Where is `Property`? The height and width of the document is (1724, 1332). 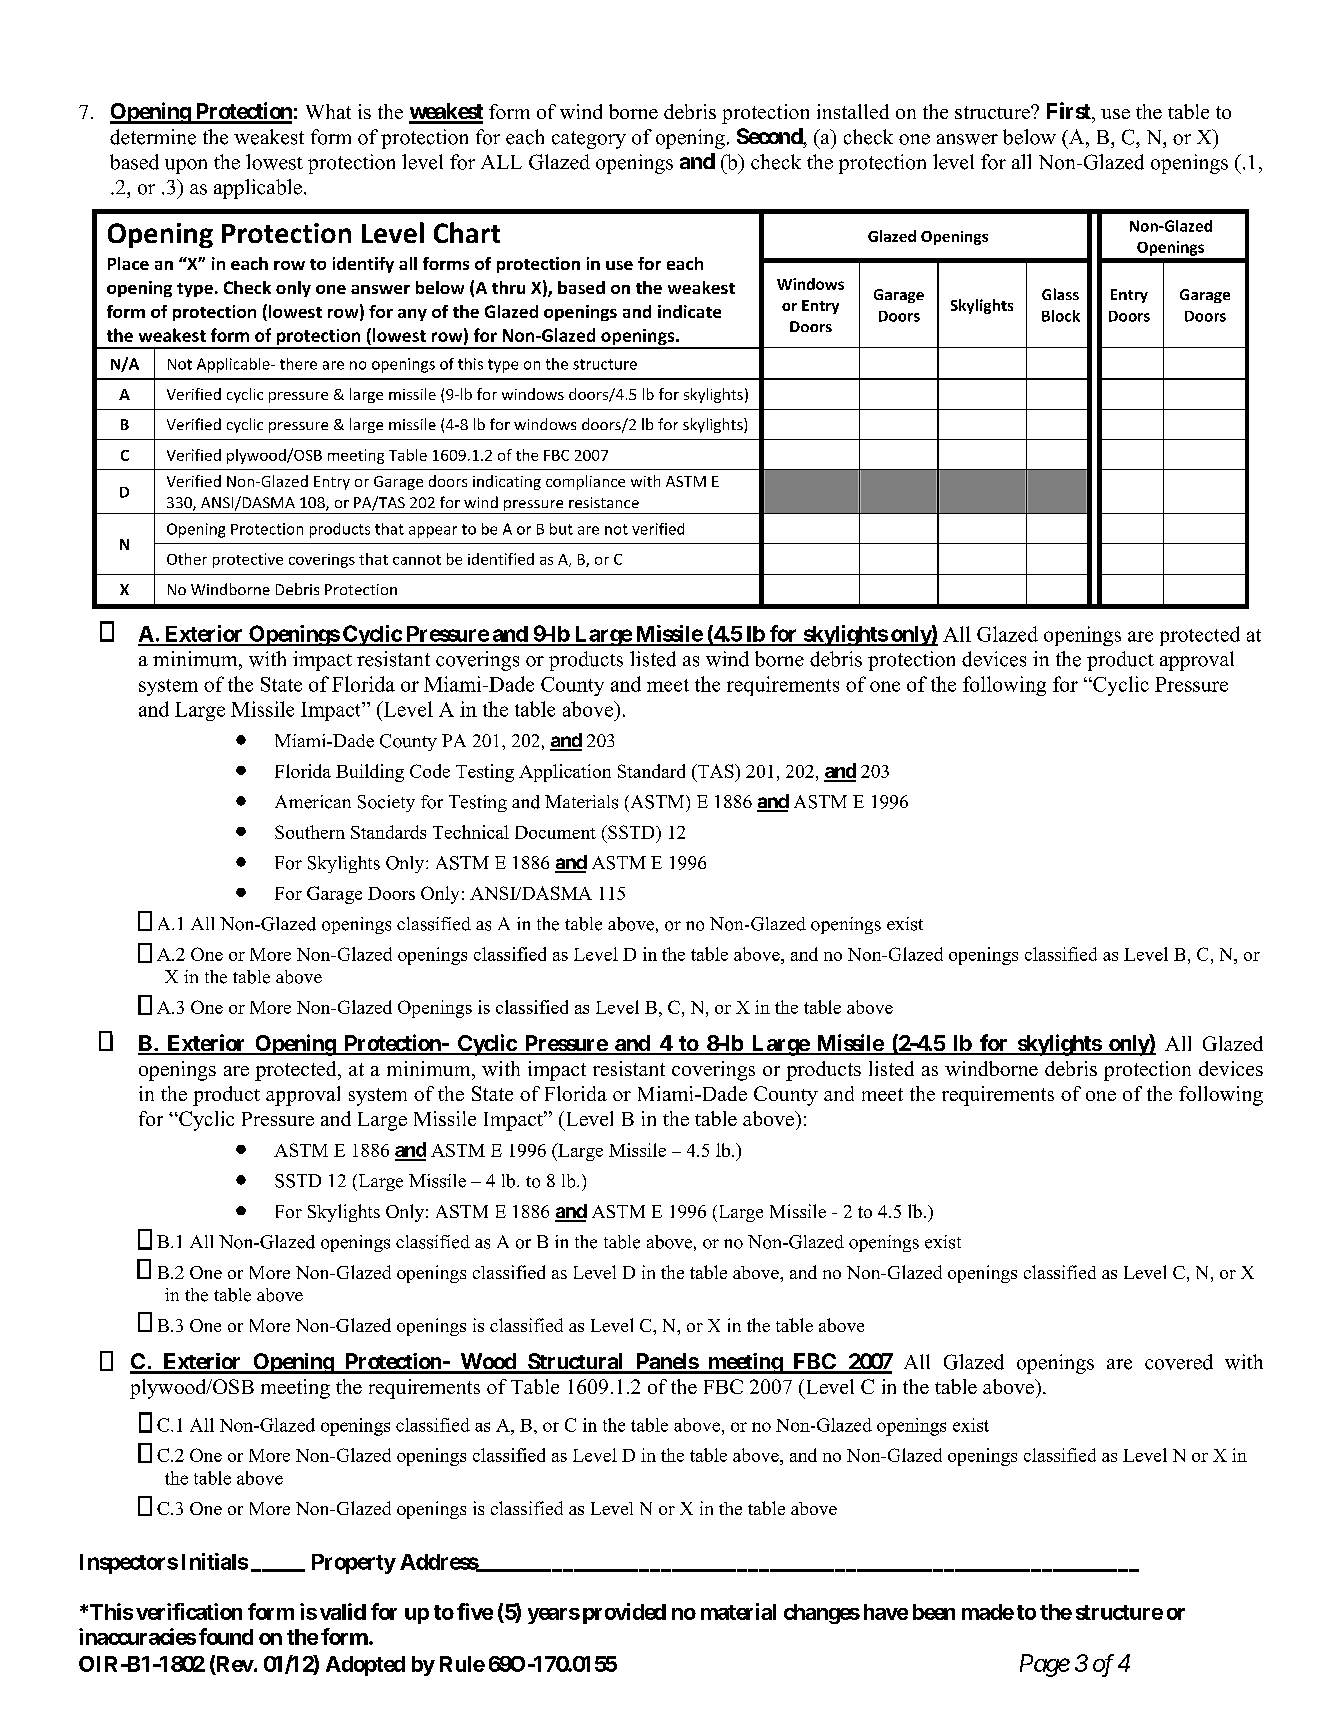 Property is located at coordinates (354, 1564).
